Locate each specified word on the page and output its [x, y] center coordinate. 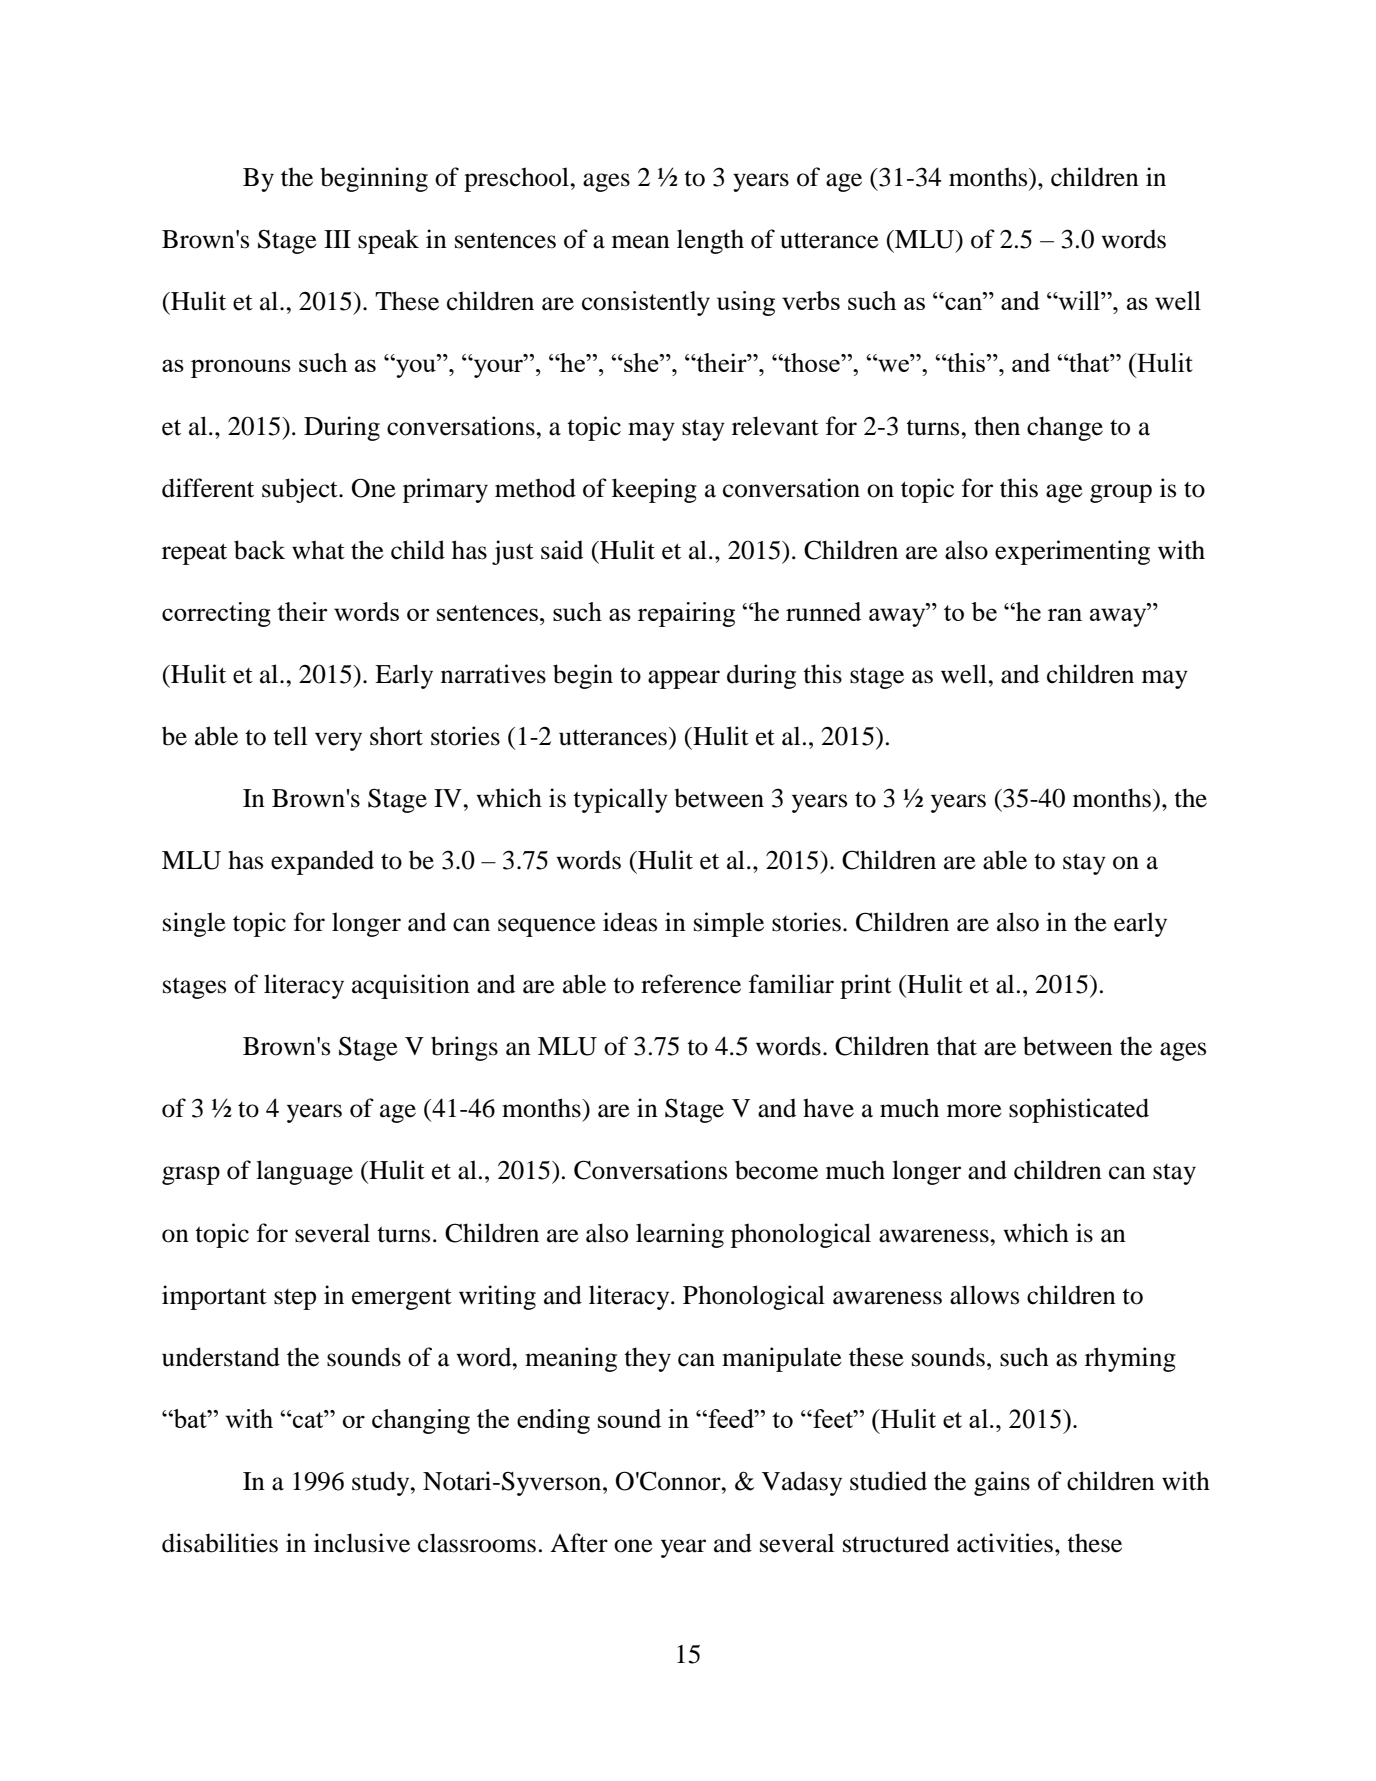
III [337, 239]
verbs [811, 300]
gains [1002, 1483]
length [710, 241]
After [579, 1543]
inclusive [362, 1543]
